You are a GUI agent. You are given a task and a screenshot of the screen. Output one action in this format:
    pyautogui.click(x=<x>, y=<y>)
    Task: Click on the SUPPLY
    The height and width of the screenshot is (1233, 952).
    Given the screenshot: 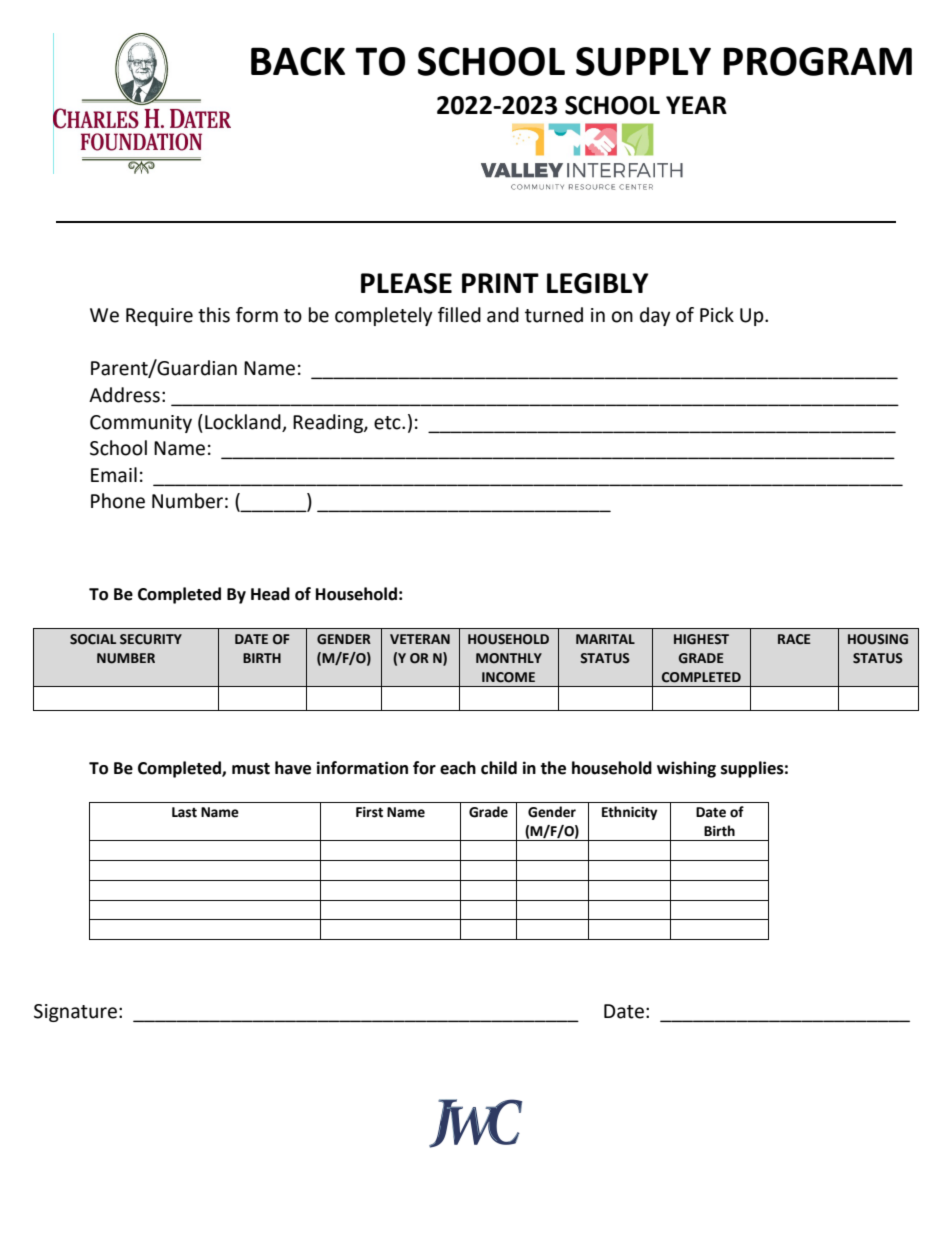 What is the action you would take?
    pyautogui.click(x=643, y=61)
